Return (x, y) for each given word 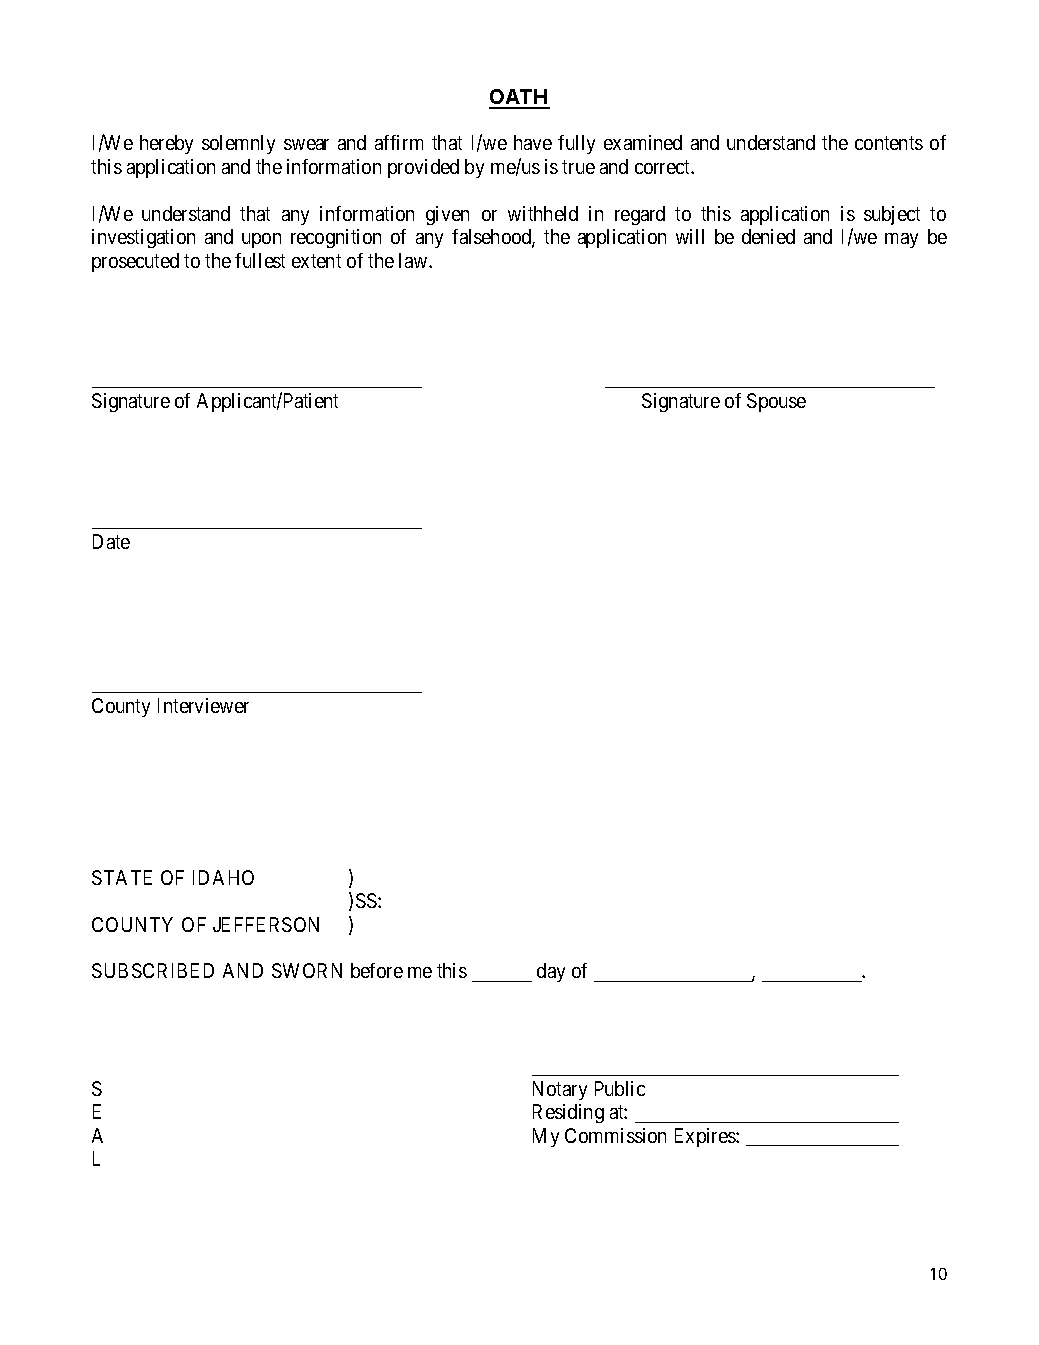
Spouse (776, 402)
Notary (560, 1090)
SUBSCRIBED (153, 970)
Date (111, 541)
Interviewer (203, 705)
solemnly (238, 144)
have (533, 142)
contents (889, 143)
